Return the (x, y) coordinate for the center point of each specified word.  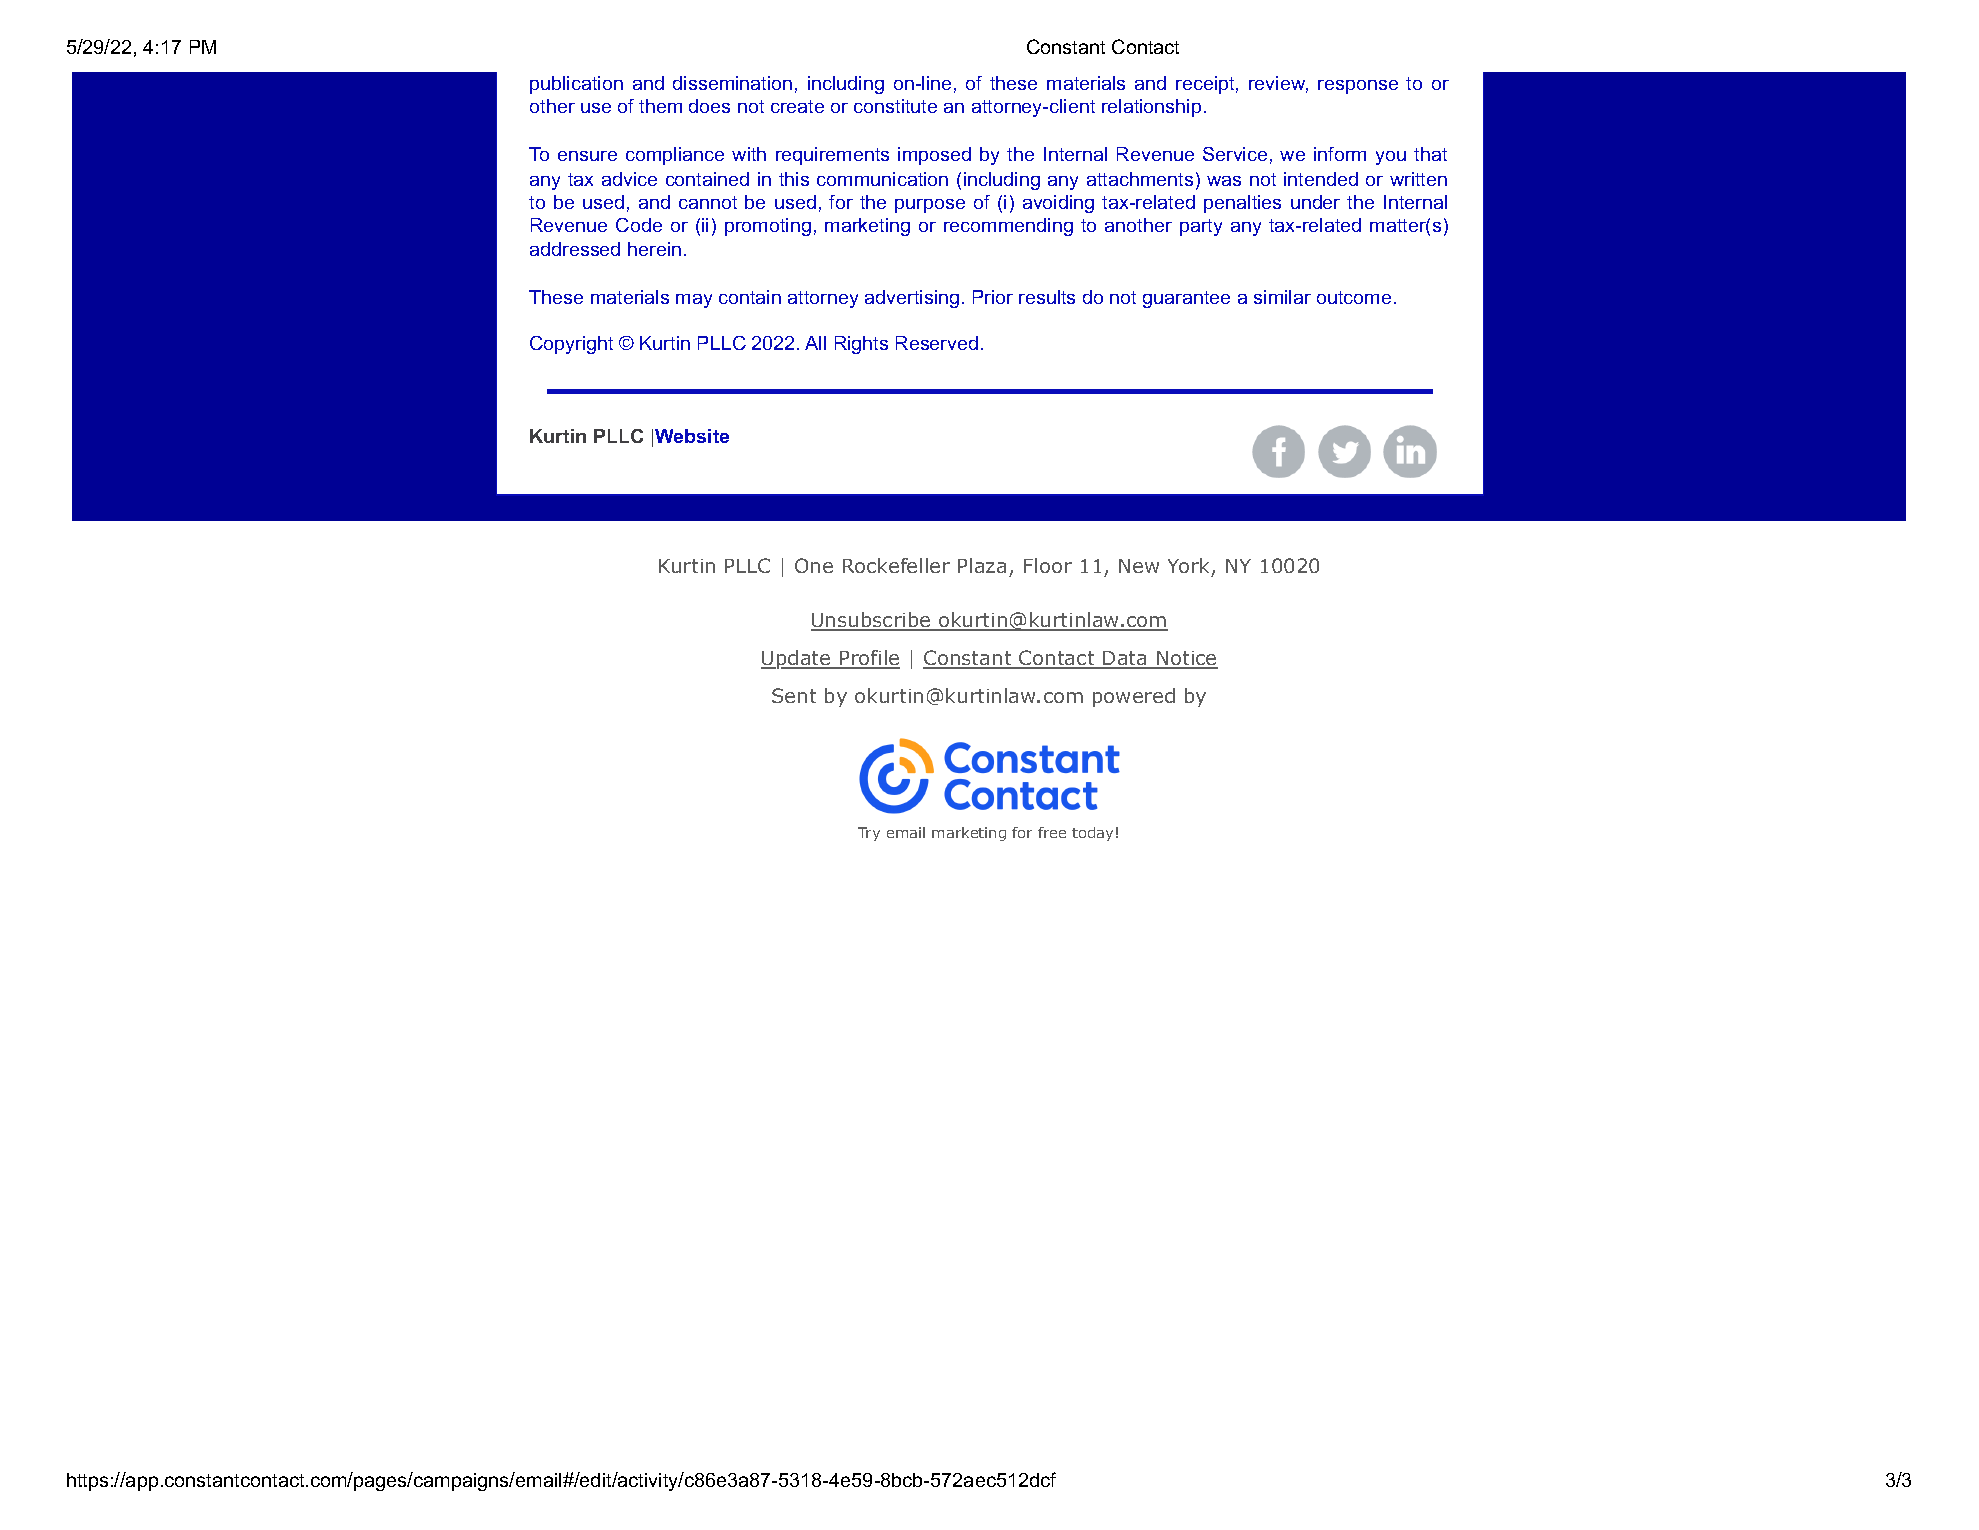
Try (869, 834)
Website (692, 436)
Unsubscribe (872, 621)
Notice (1186, 659)
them (660, 106)
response (1358, 87)
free (1052, 832)
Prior (993, 297)
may (694, 301)
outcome (1354, 297)
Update (797, 659)
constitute (895, 106)
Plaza (982, 565)
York (1190, 567)
